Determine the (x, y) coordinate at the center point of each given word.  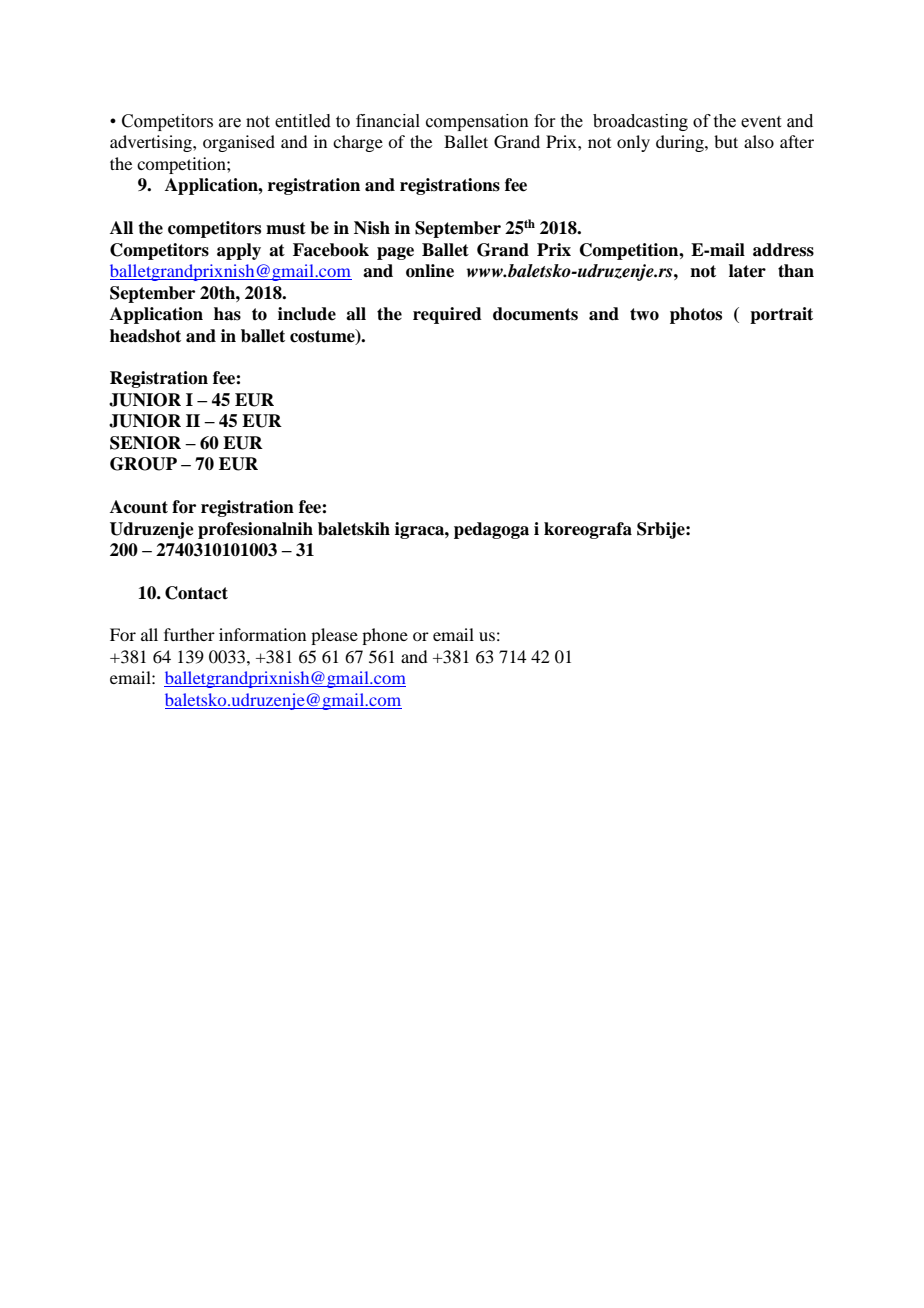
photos (696, 315)
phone (385, 636)
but (726, 141)
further (189, 634)
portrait (781, 315)
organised (239, 143)
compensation (477, 122)
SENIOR (145, 443)
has (227, 314)
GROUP (143, 464)
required (447, 315)
